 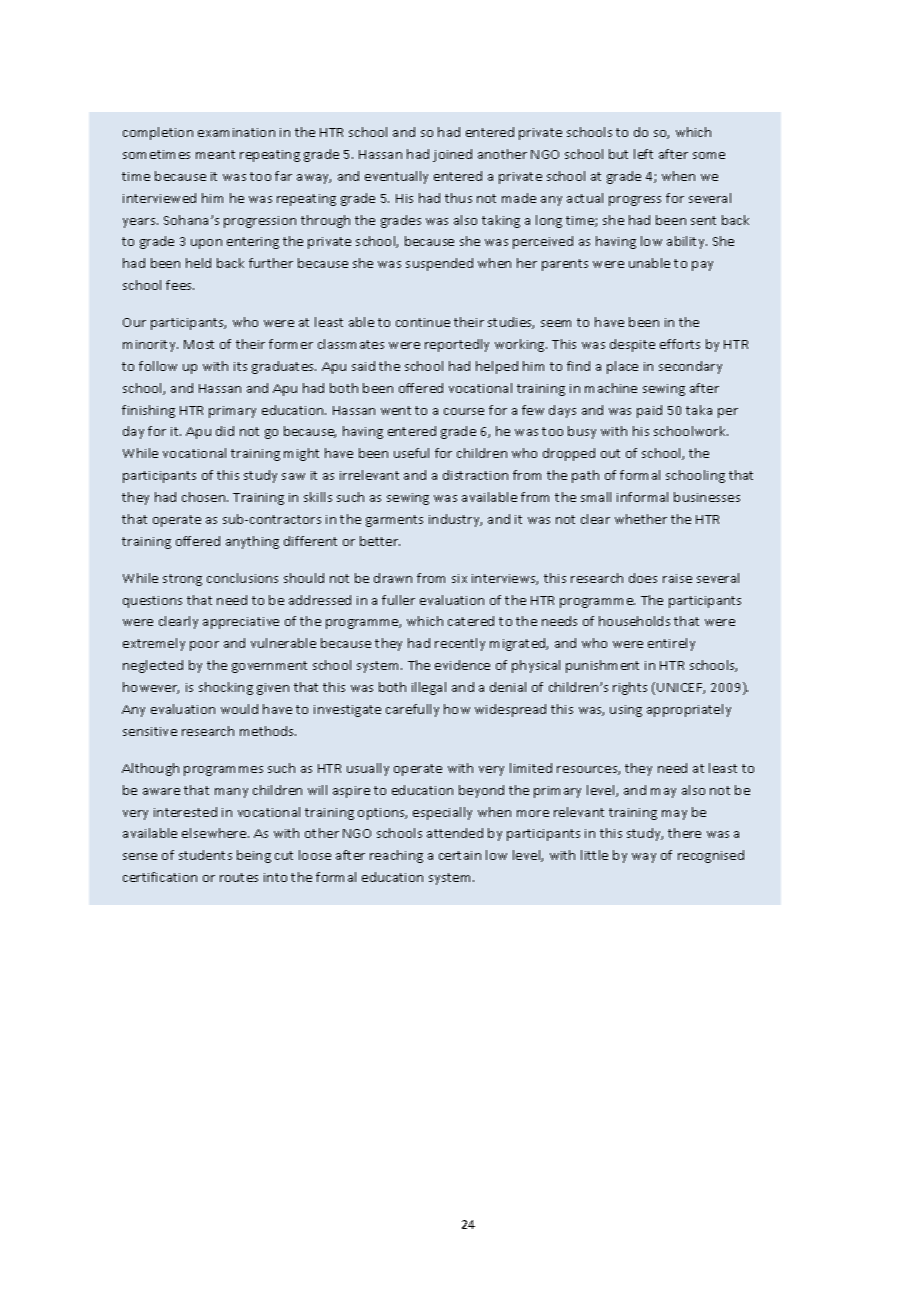 I want to click on left, so click(x=643, y=154).
